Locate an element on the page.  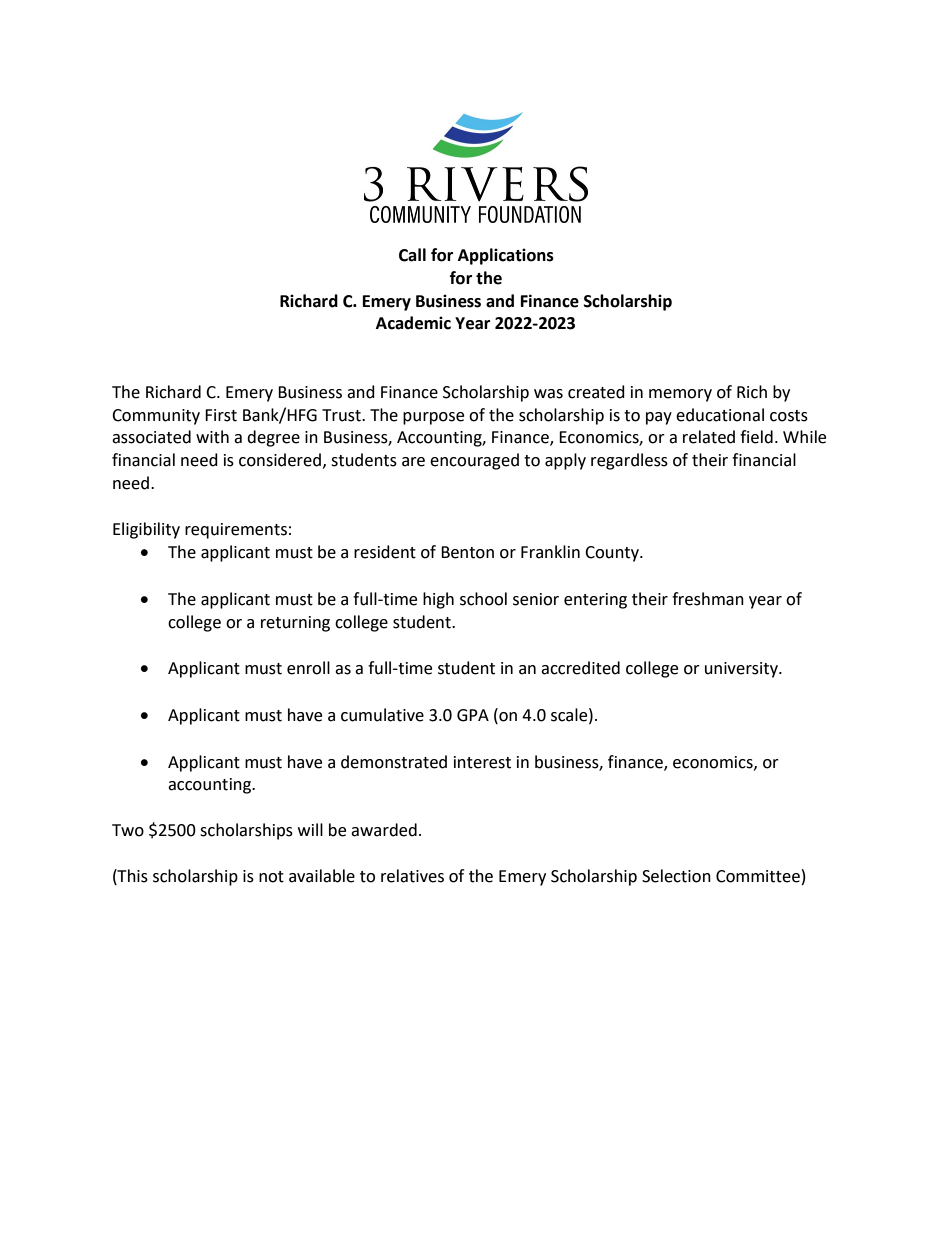
not is located at coordinates (271, 877).
